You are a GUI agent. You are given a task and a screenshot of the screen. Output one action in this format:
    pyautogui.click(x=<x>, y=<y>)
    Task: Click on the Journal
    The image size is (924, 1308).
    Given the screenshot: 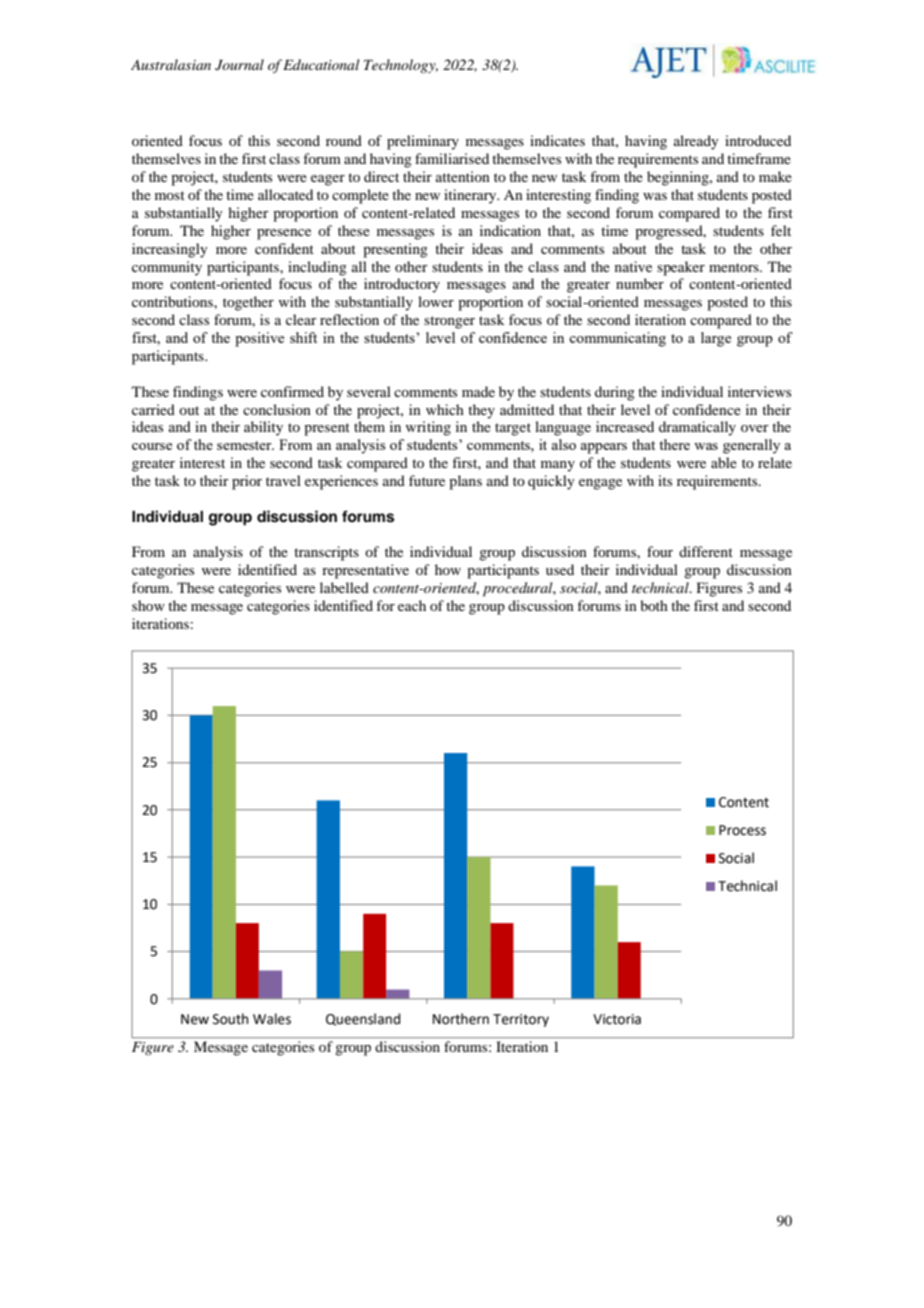 What is the action you would take?
    pyautogui.click(x=239, y=65)
